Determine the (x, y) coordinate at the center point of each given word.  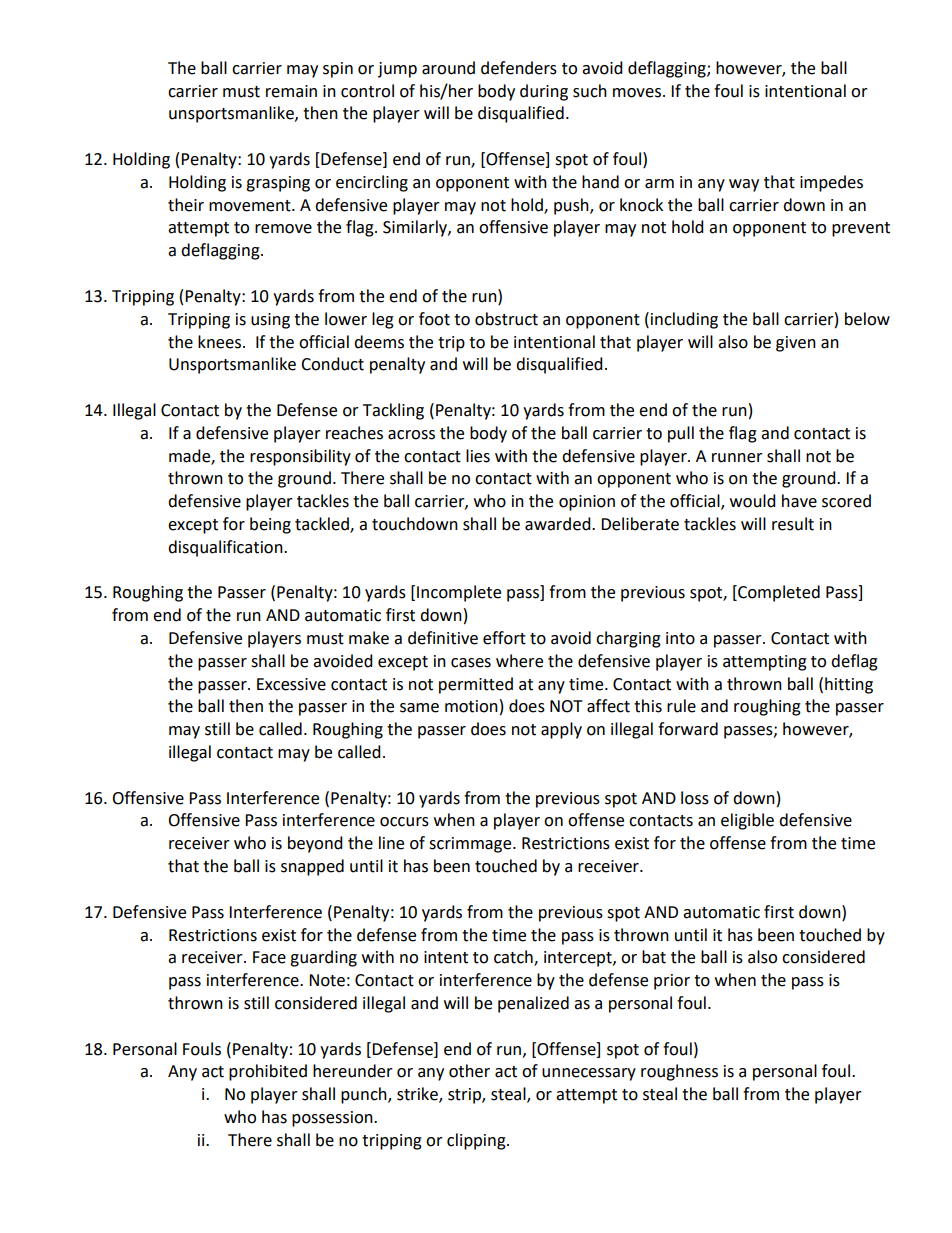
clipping (477, 1141)
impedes (831, 183)
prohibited (268, 1072)
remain (291, 91)
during (544, 92)
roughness (679, 1072)
